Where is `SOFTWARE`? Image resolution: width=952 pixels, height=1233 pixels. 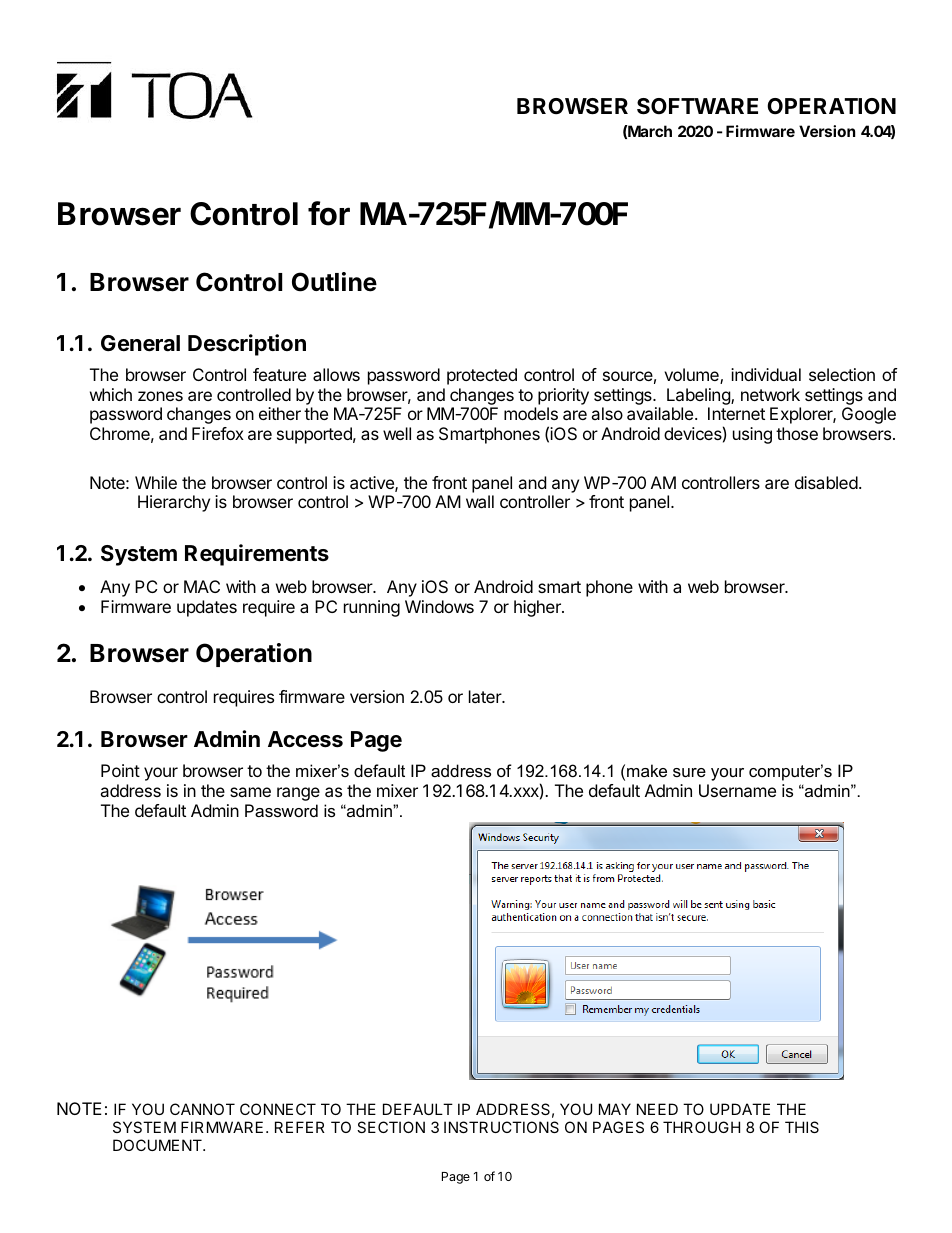
SOFTWARE is located at coordinates (697, 106).
